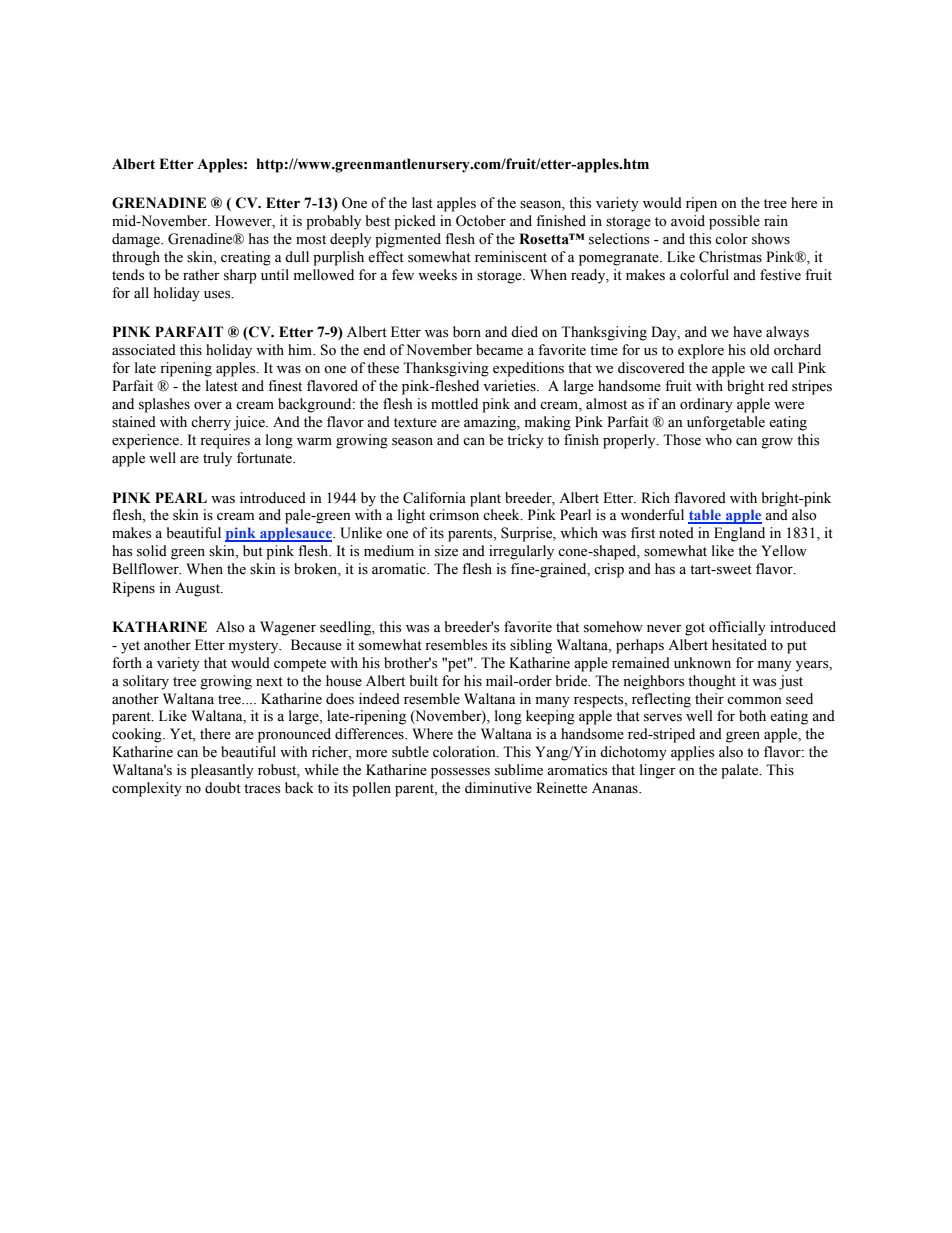 The width and height of the screenshot is (952, 1233). I want to click on October, so click(481, 221).
